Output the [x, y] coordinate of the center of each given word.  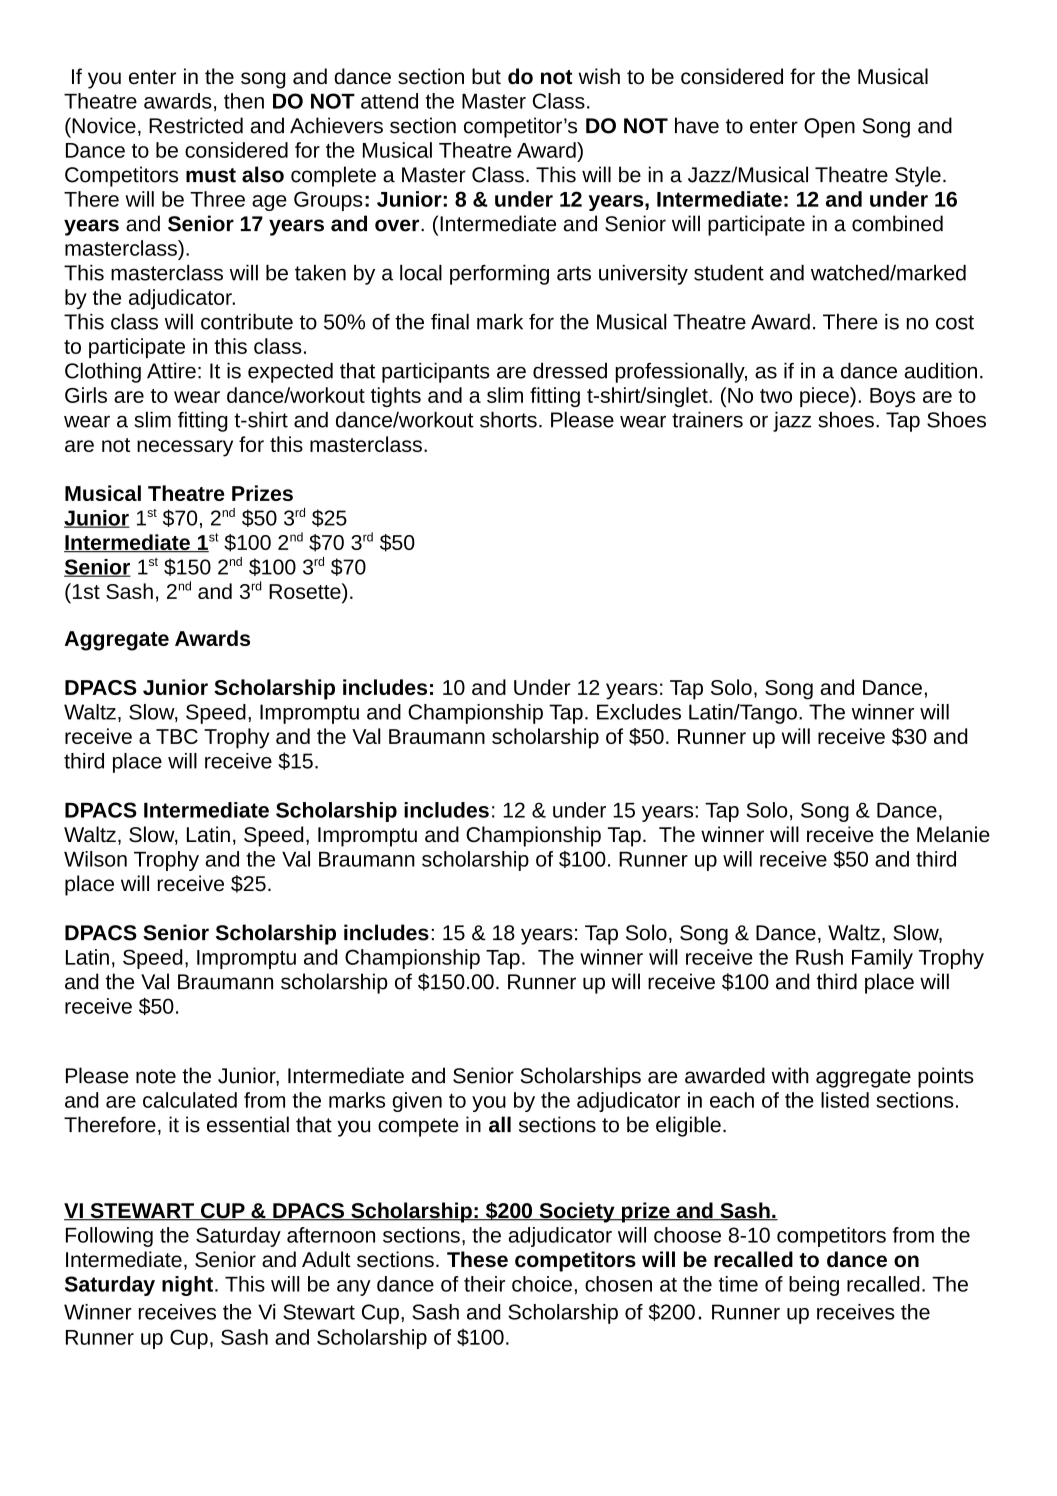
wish [599, 76]
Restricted [196, 125]
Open [829, 128]
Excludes [639, 712]
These [477, 1259]
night [187, 1286]
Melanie [953, 834]
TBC [177, 736]
